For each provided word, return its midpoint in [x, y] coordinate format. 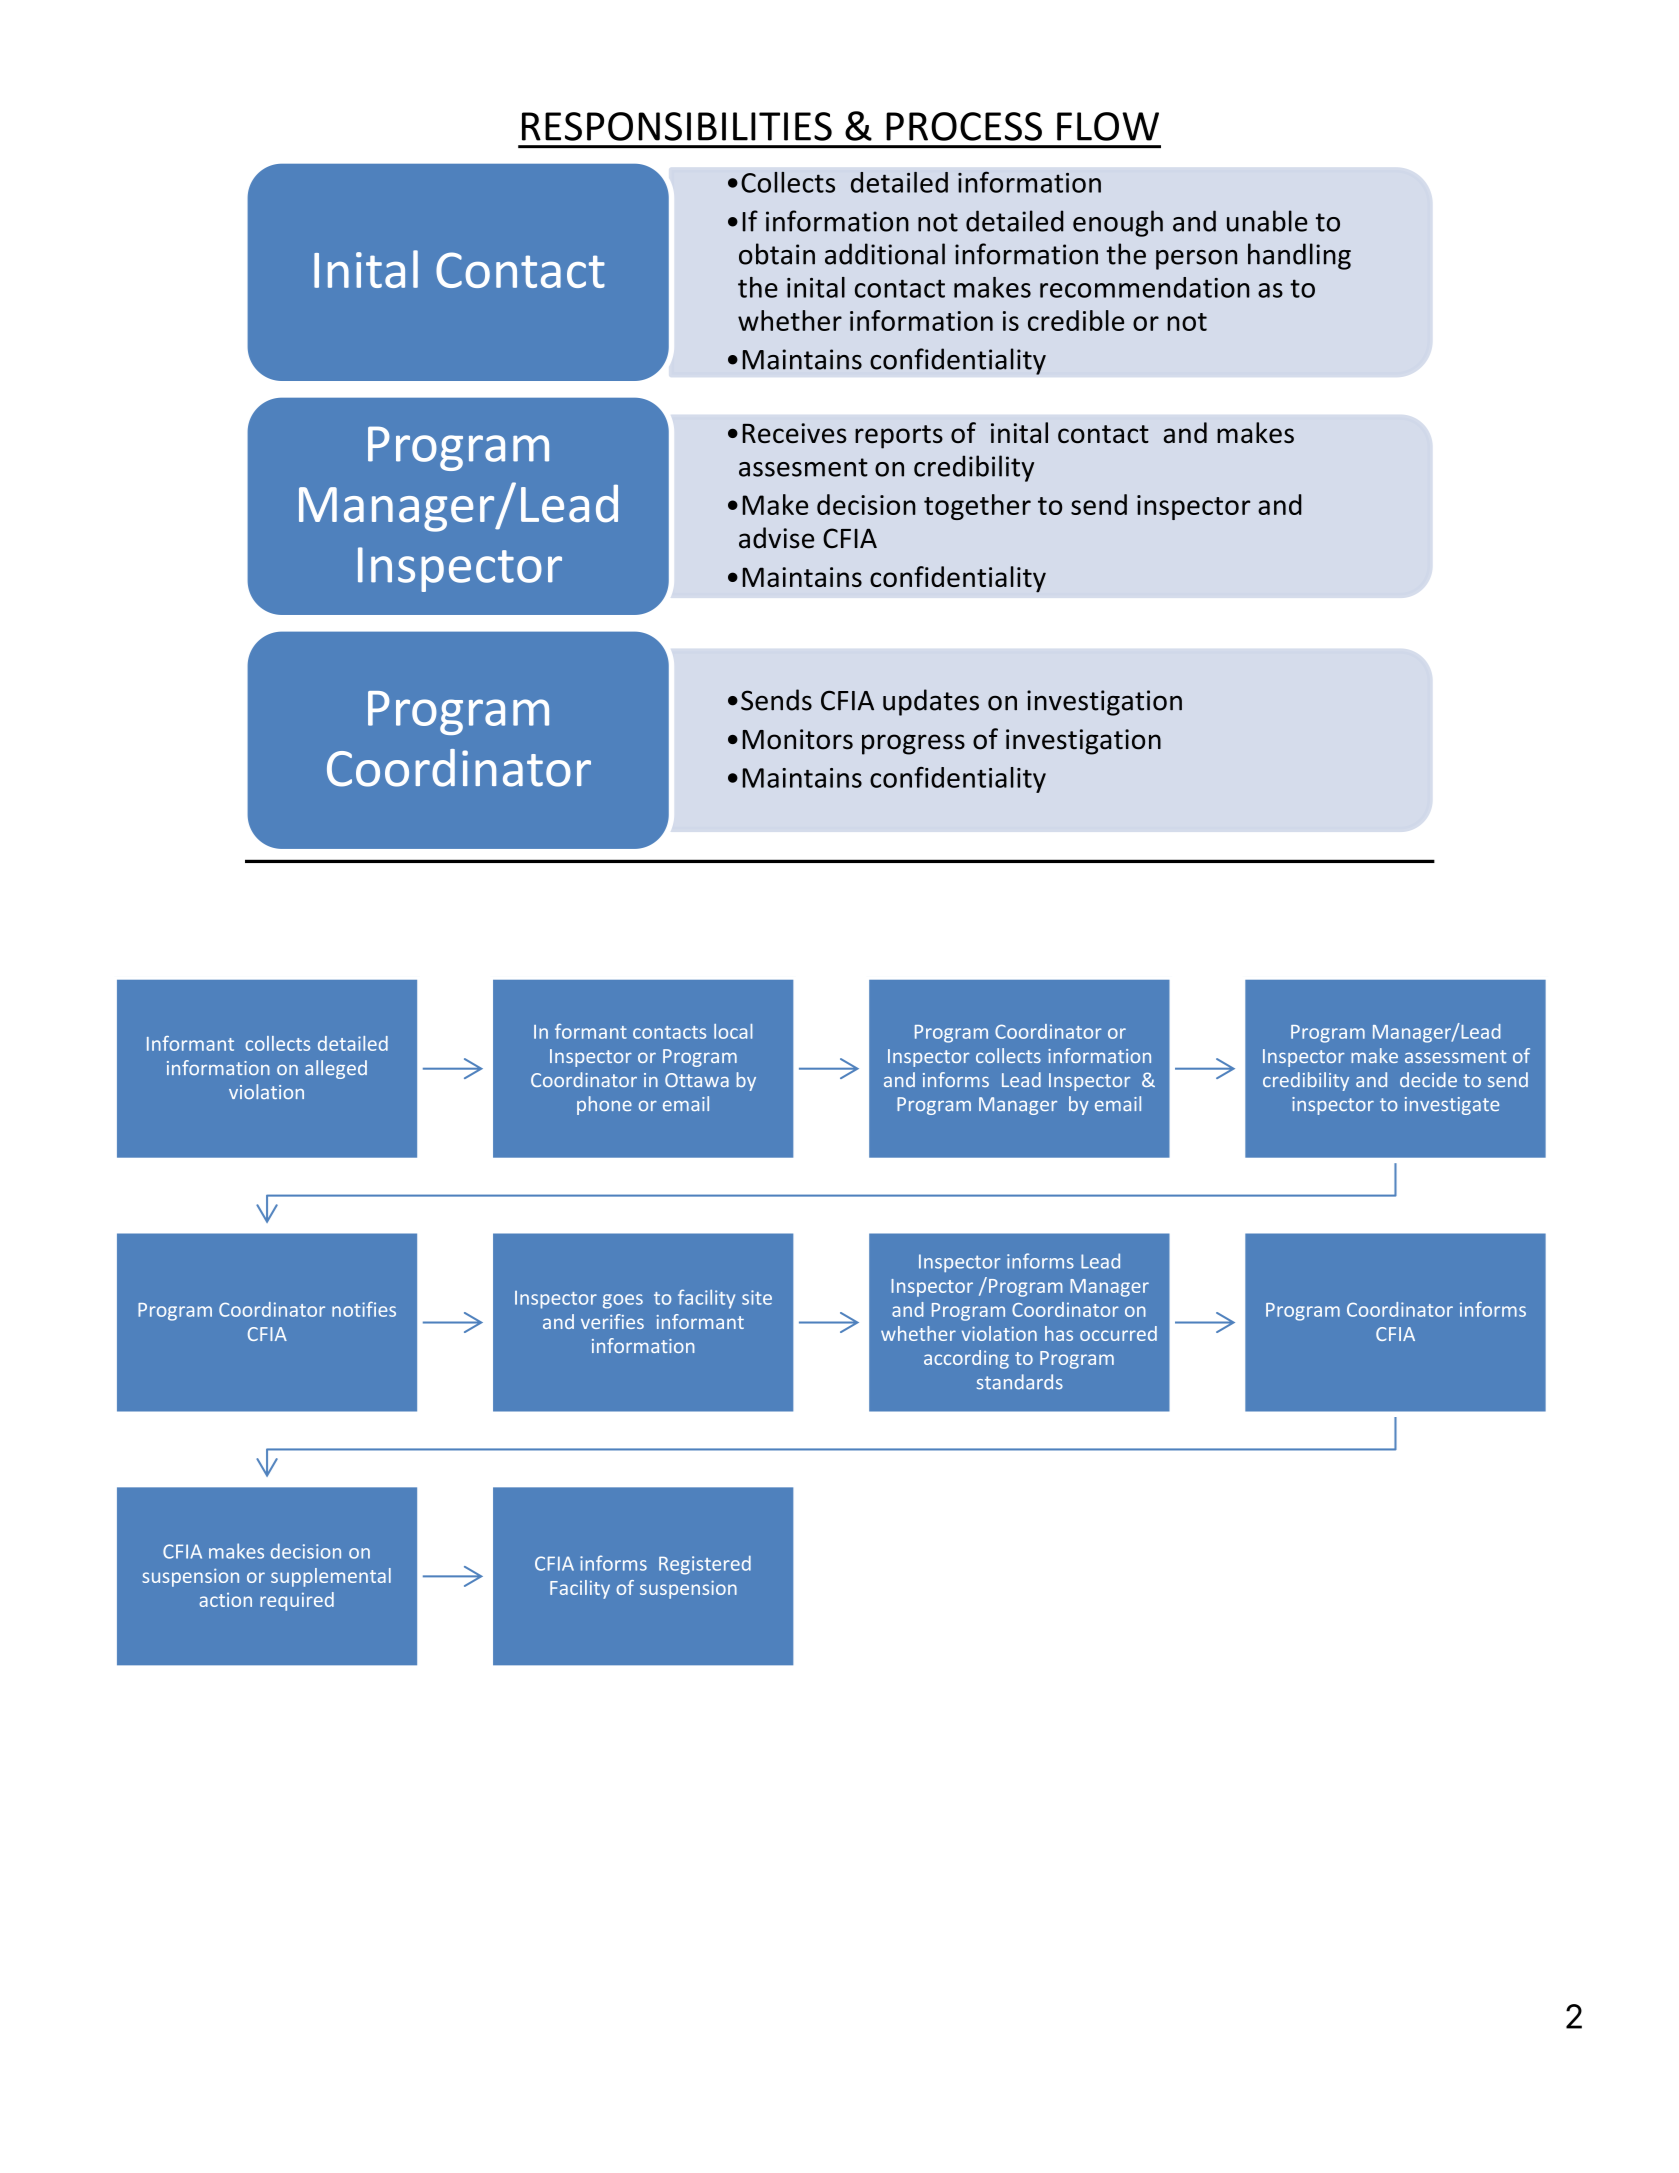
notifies [364, 1309]
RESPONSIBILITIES [677, 126]
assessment [1455, 1056]
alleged [336, 1069]
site [757, 1297]
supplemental [331, 1577]
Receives [794, 433]
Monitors [798, 739]
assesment [803, 467]
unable [1267, 221]
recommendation [1145, 287]
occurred [1118, 1333]
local [733, 1031]
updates [931, 702]
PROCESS [964, 126]
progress [913, 744]
